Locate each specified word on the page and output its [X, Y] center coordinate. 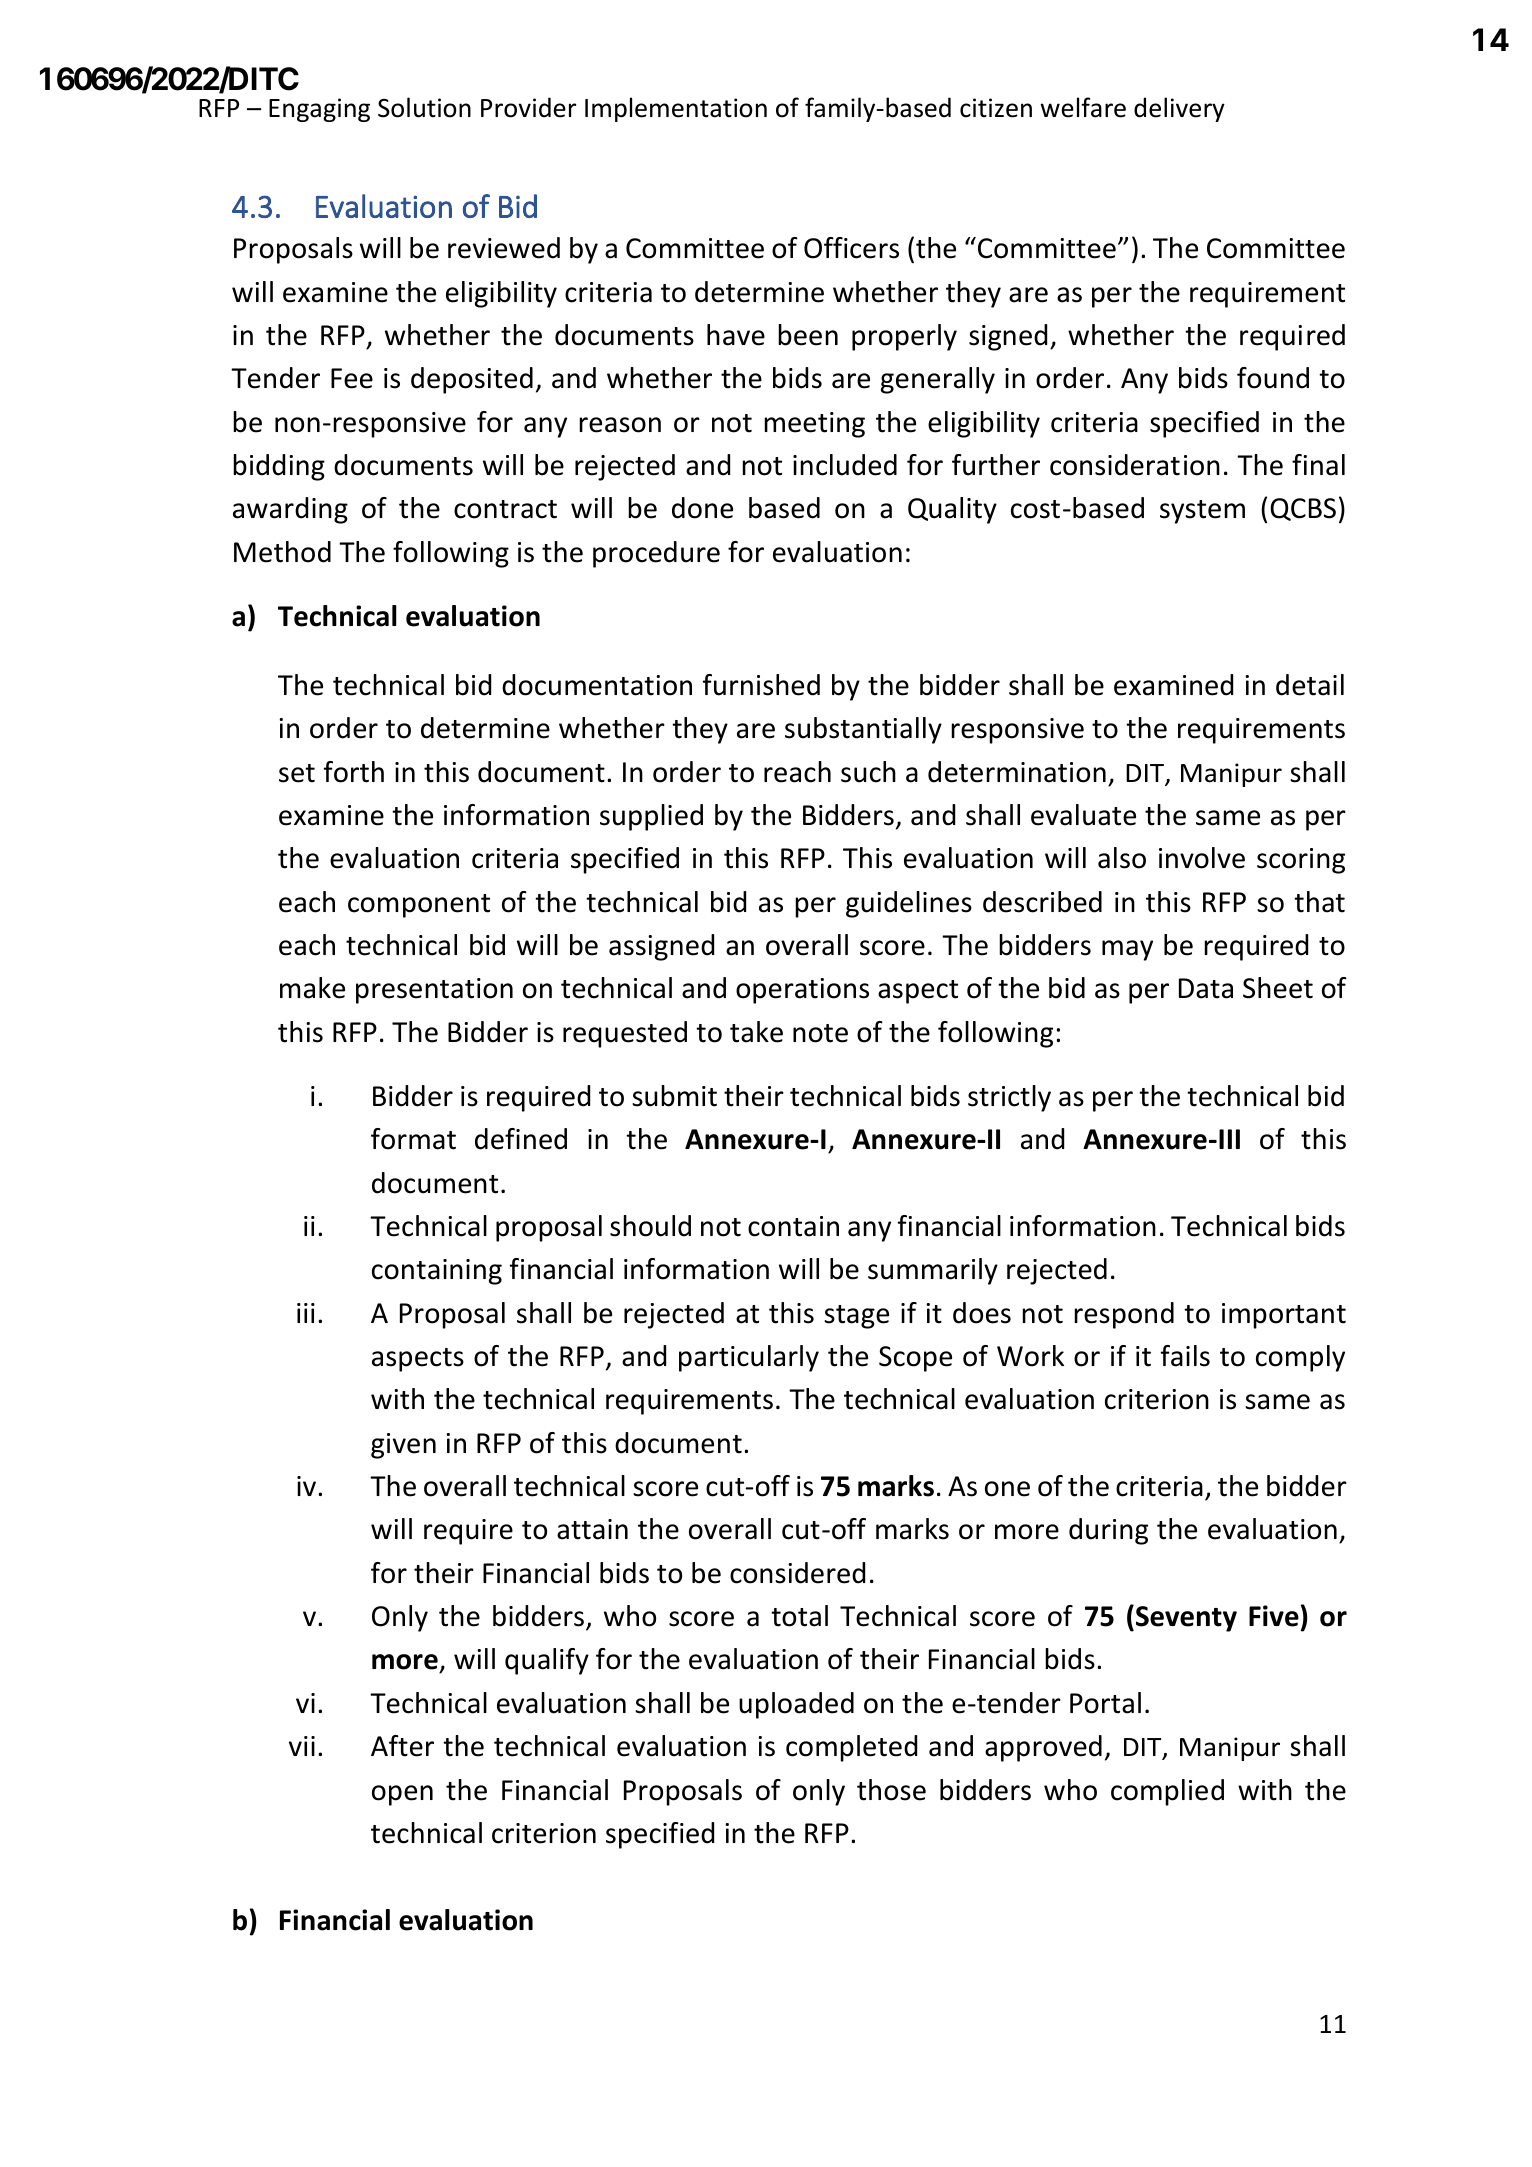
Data [1206, 988]
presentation [434, 991]
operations [802, 991]
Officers [851, 248]
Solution [424, 107]
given [403, 1446]
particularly [749, 1358]
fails [1185, 1356]
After [402, 1746]
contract [505, 509]
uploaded [796, 1705]
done [702, 508]
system [1202, 512]
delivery [1179, 109]
